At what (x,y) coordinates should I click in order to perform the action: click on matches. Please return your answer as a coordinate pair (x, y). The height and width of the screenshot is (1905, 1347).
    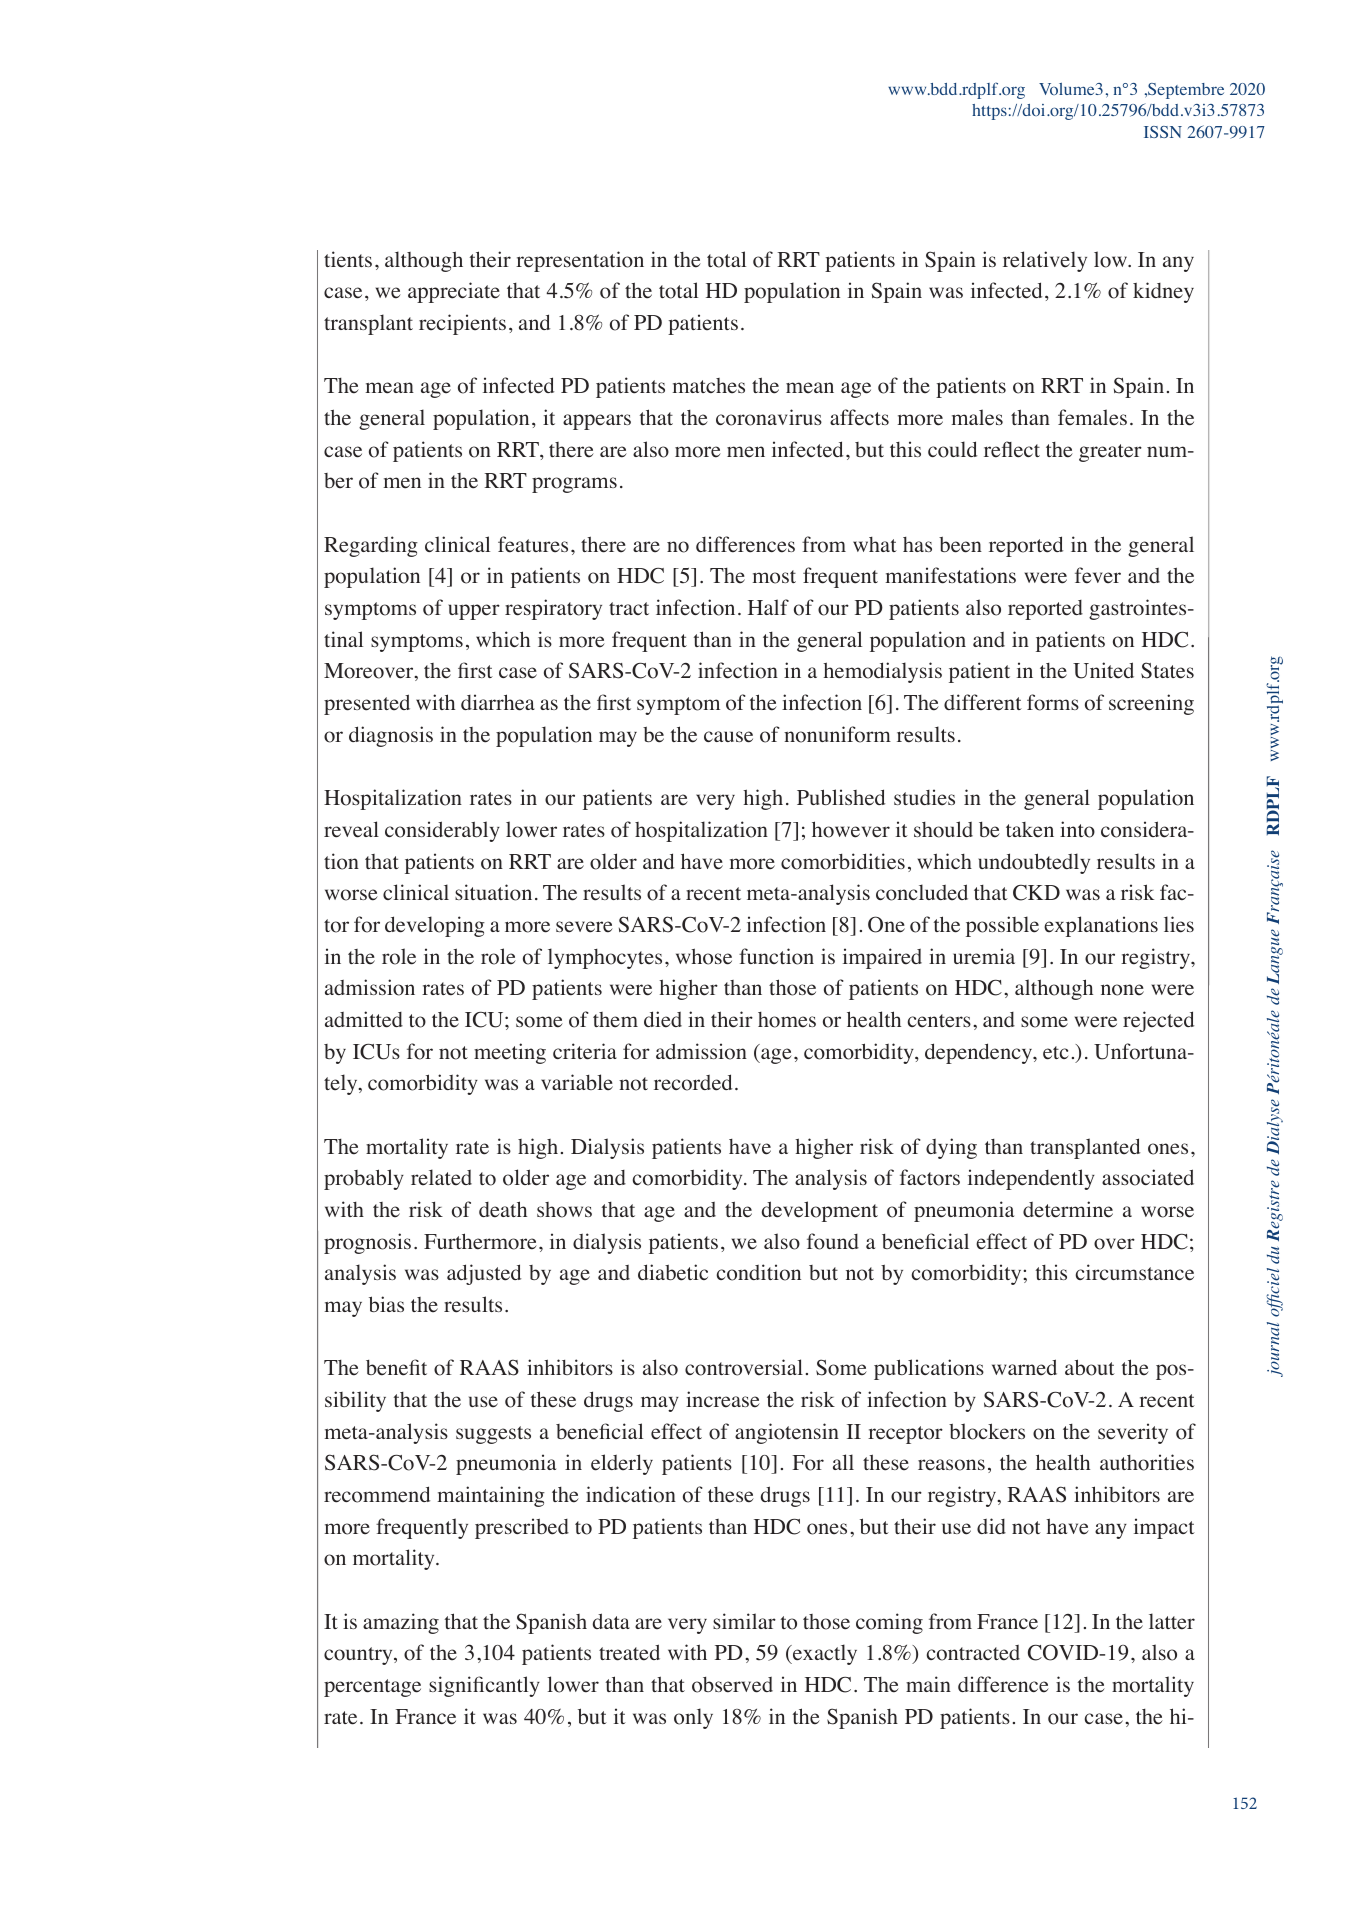
    Looking at the image, I should click on (709, 386).
